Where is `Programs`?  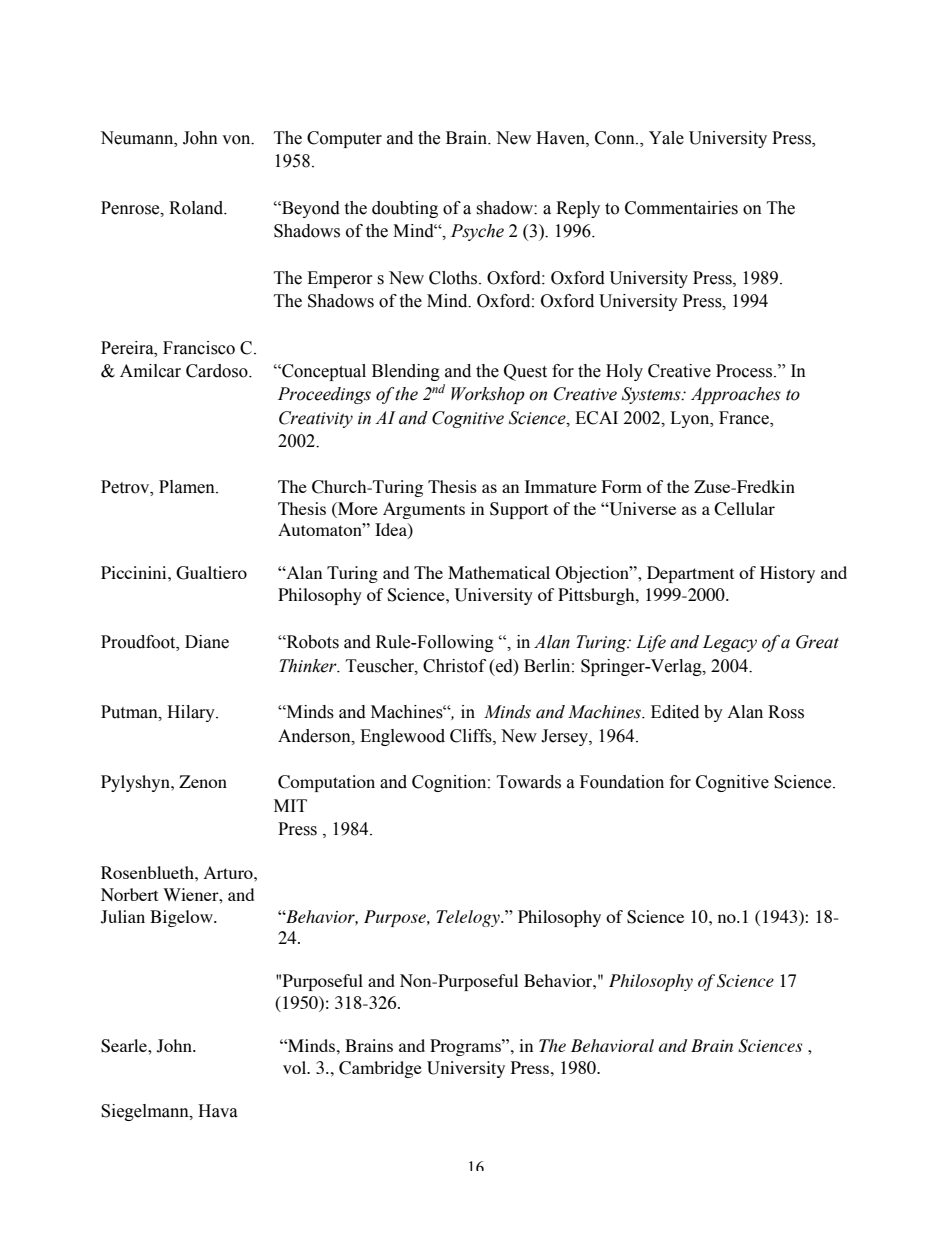
Programs is located at coordinates (466, 1047).
